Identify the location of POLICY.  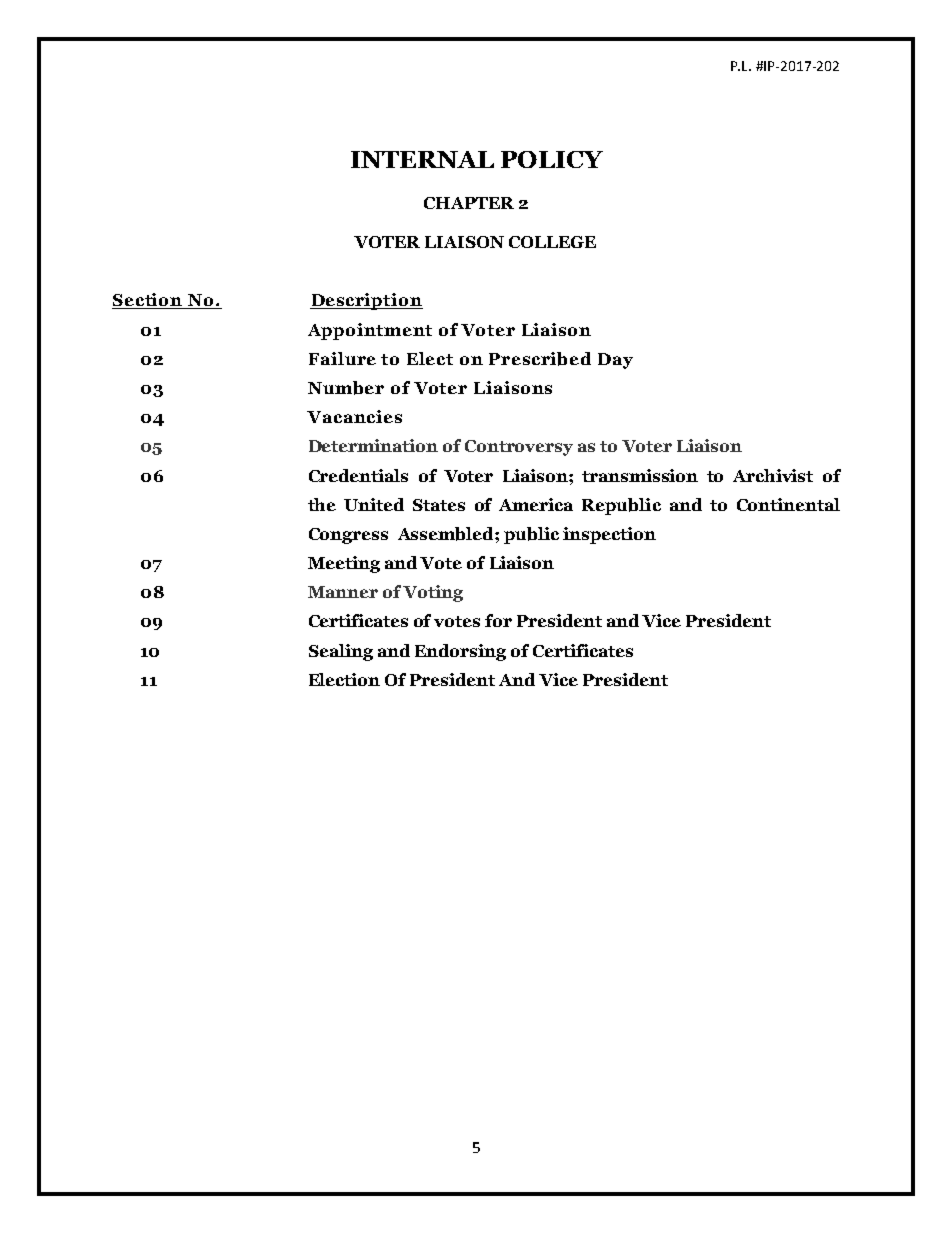
(552, 159).
